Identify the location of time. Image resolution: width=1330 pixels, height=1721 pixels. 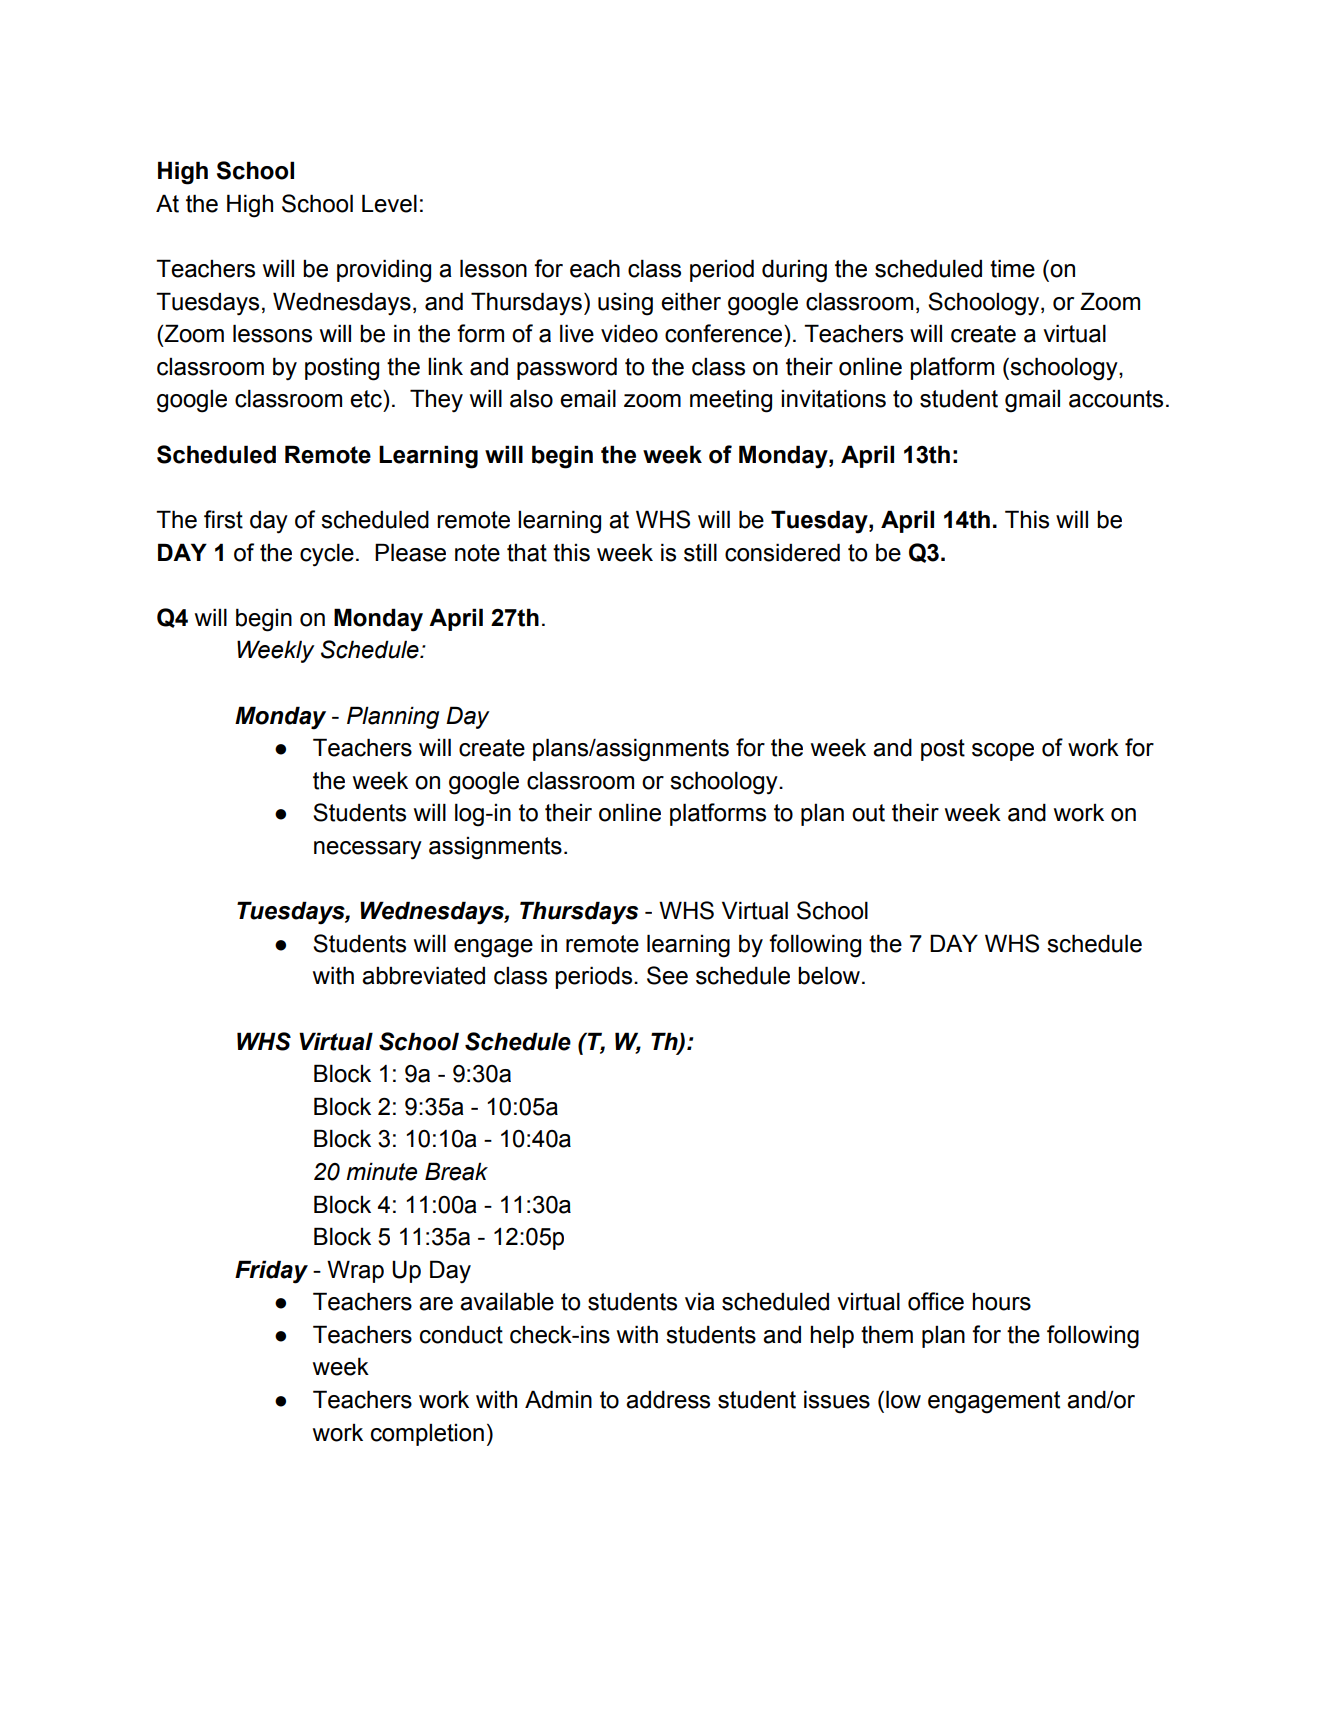
(1012, 268).
